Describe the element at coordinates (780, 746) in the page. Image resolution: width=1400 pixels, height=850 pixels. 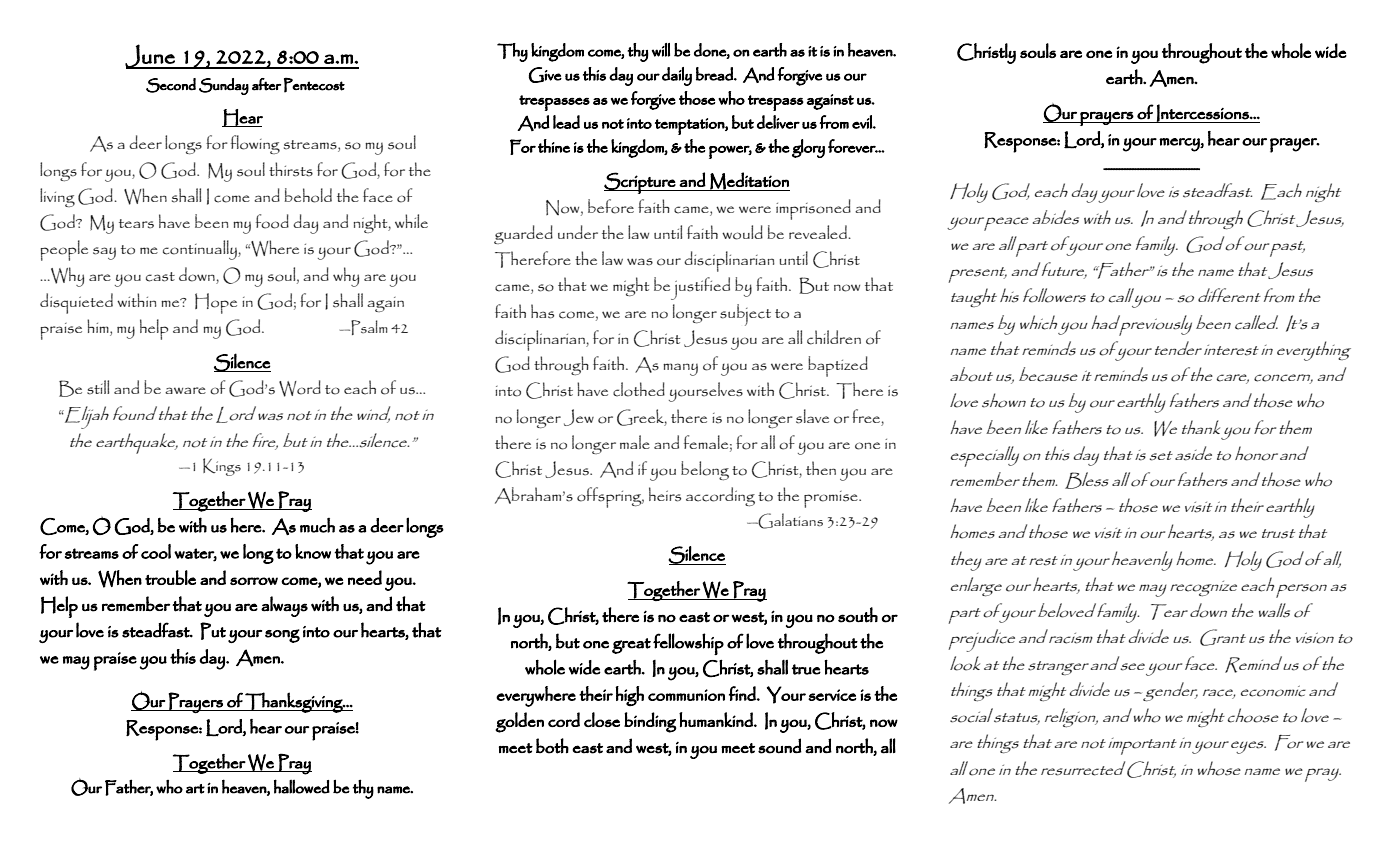
I see `sound` at that location.
